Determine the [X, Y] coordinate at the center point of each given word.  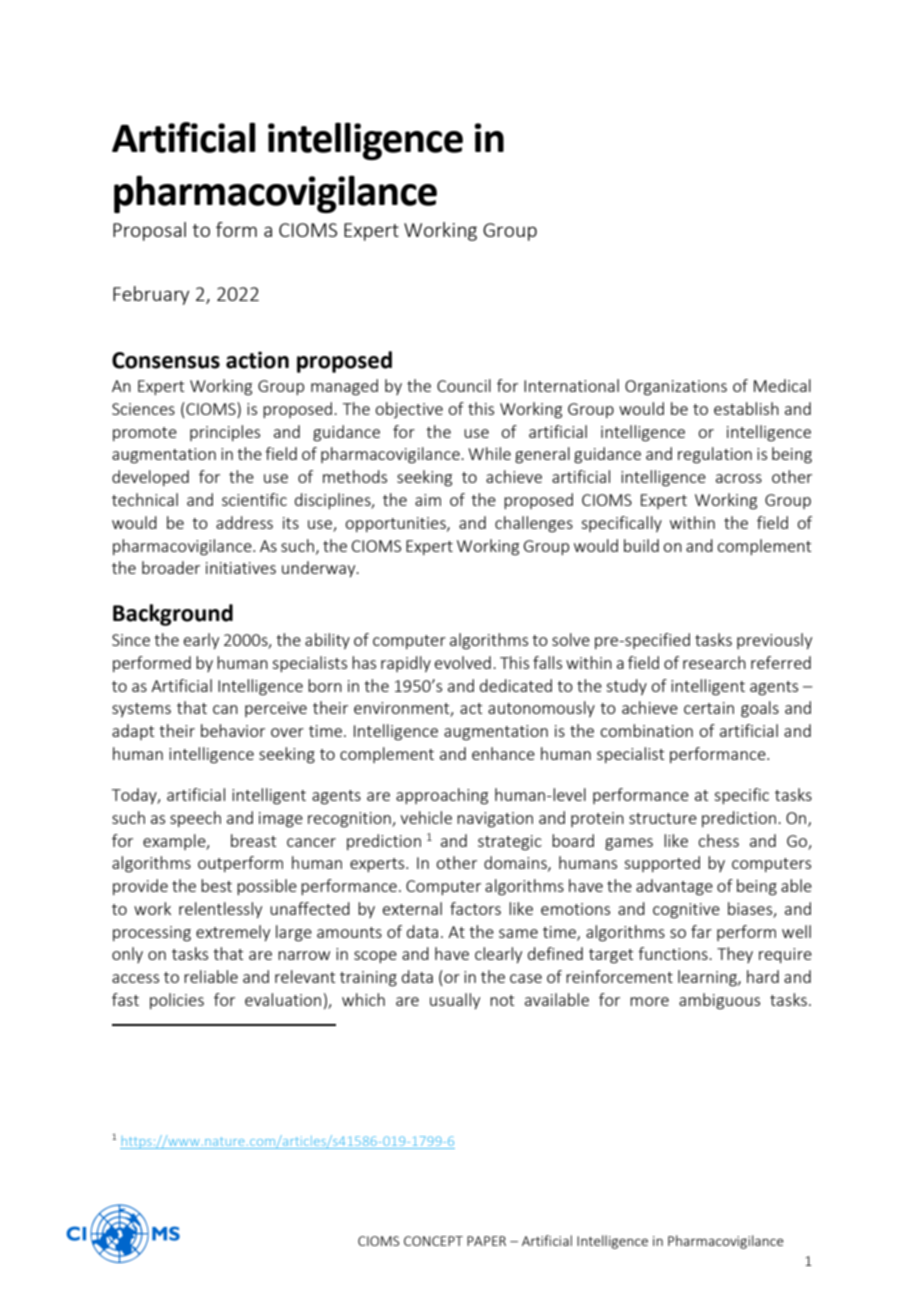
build [641, 545]
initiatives [241, 568]
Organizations [676, 388]
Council [464, 385]
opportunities [396, 524]
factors [475, 908]
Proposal [149, 231]
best [216, 885]
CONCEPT [433, 1241]
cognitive [686, 911]
